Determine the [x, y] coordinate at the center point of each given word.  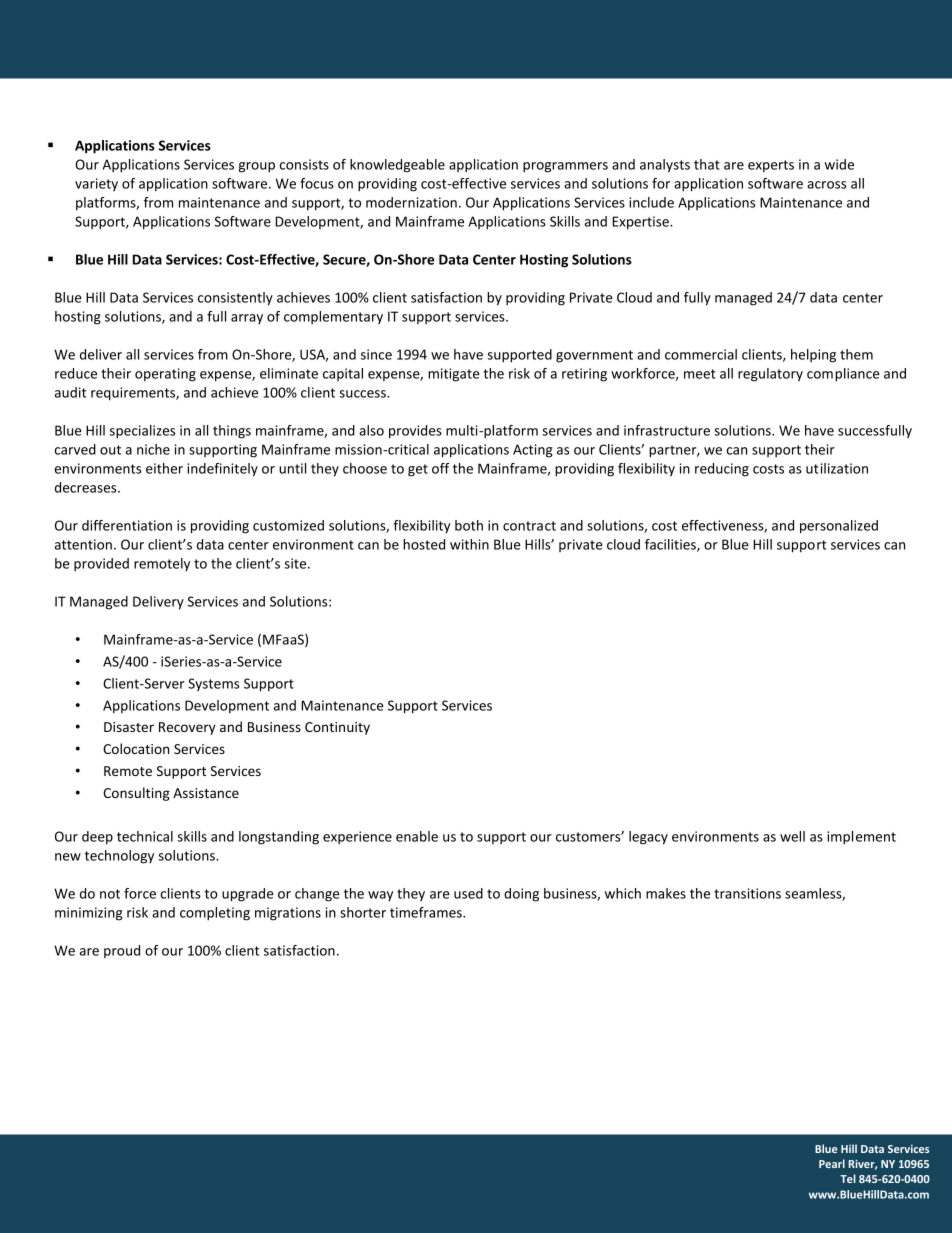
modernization [411, 202]
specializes [142, 432]
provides [415, 432]
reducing [722, 470]
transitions [747, 893]
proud [122, 951]
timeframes [427, 912]
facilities [671, 545]
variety [96, 184]
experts [771, 166]
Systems [213, 684]
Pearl [832, 1163]
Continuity [337, 728]
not [110, 894]
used [468, 893]
